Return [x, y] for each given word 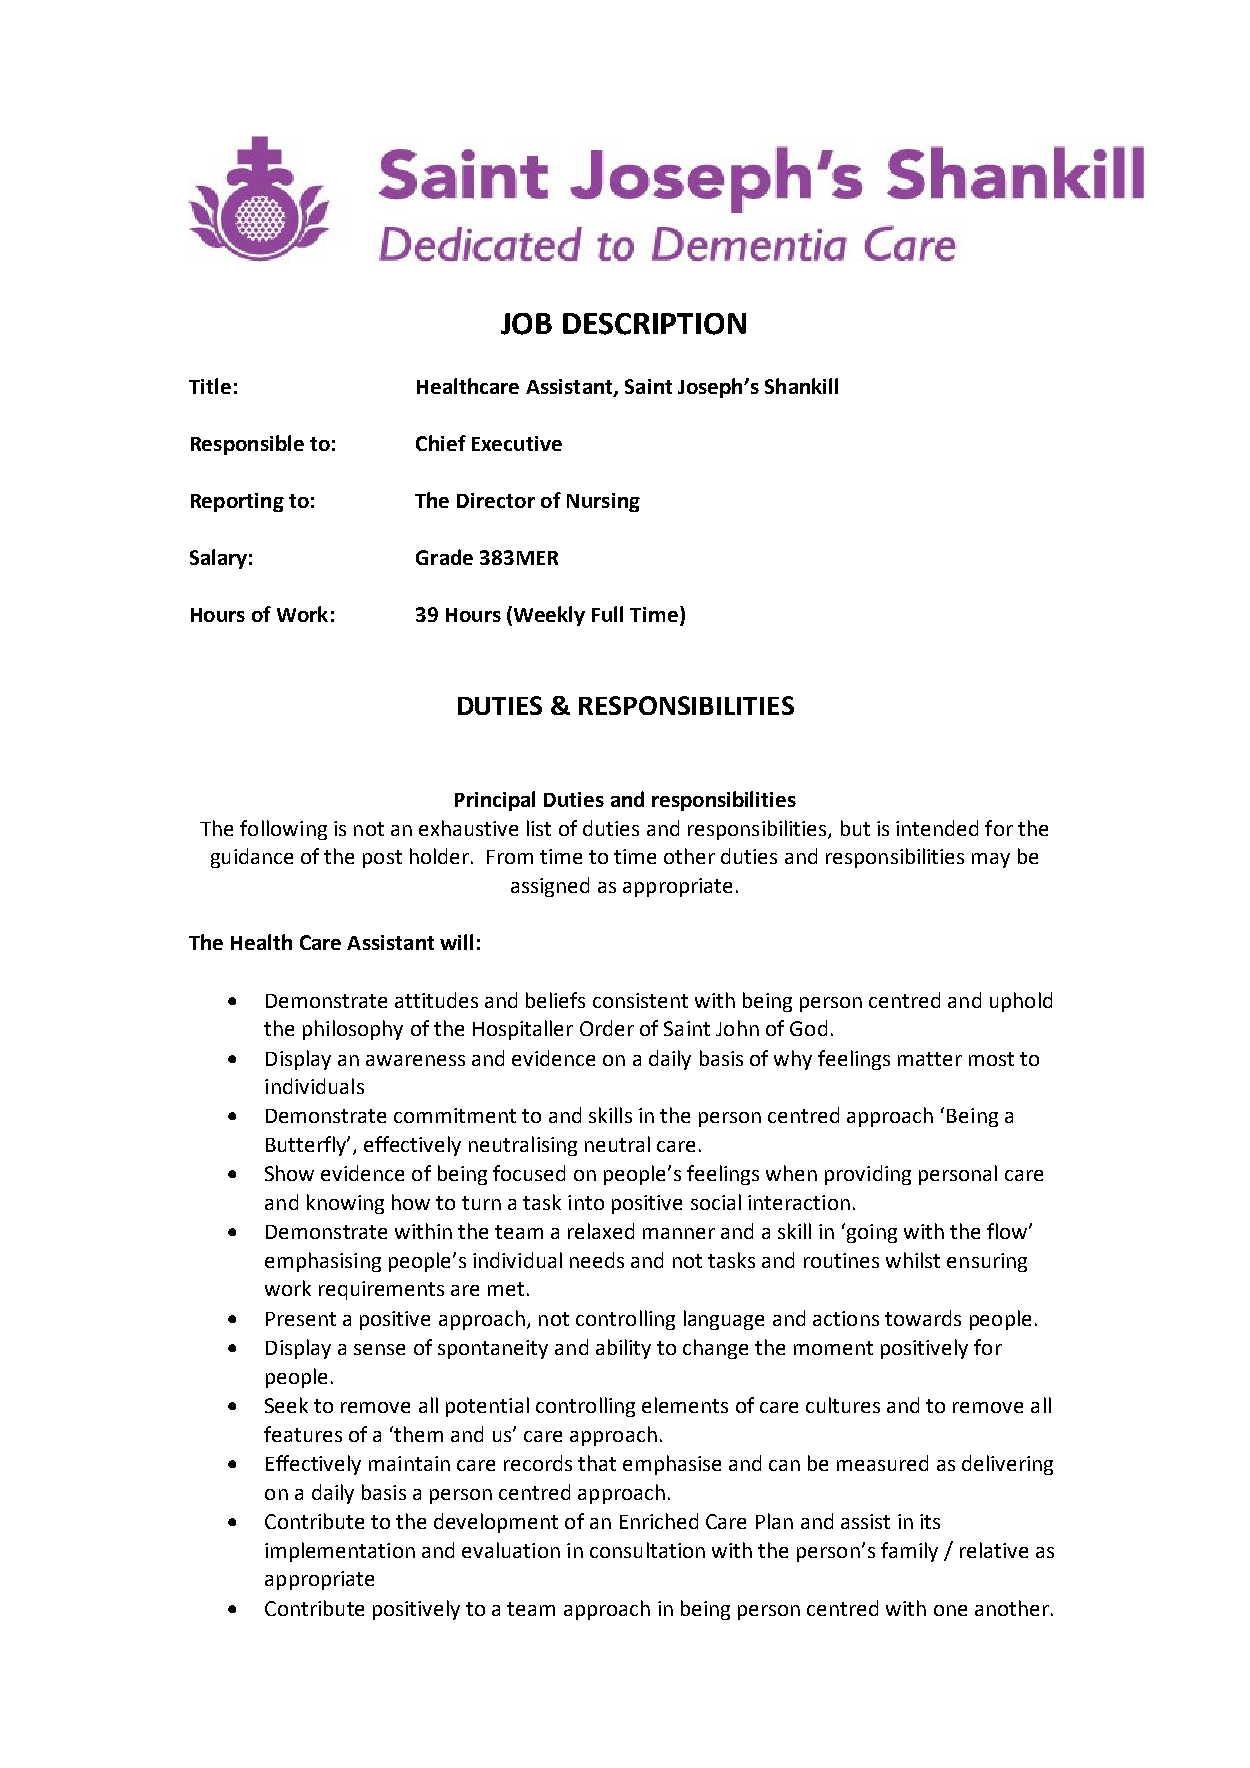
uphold [1021, 1002]
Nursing [603, 502]
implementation [340, 1552]
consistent [640, 1000]
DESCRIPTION [654, 324]
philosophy [353, 1030]
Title [210, 386]
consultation [647, 1550]
